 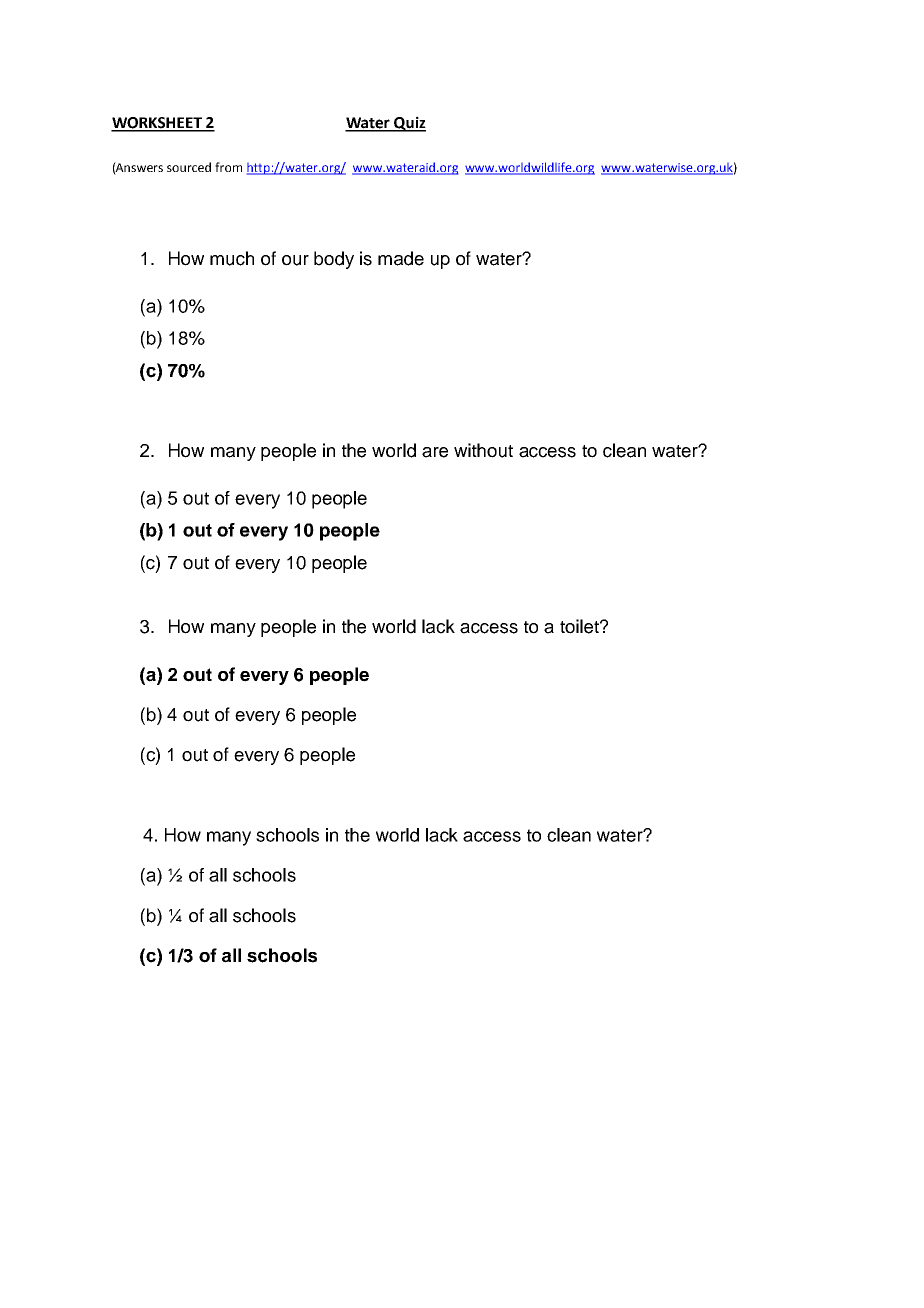 What do you see at coordinates (228, 167) in the screenshot?
I see `from` at bounding box center [228, 167].
